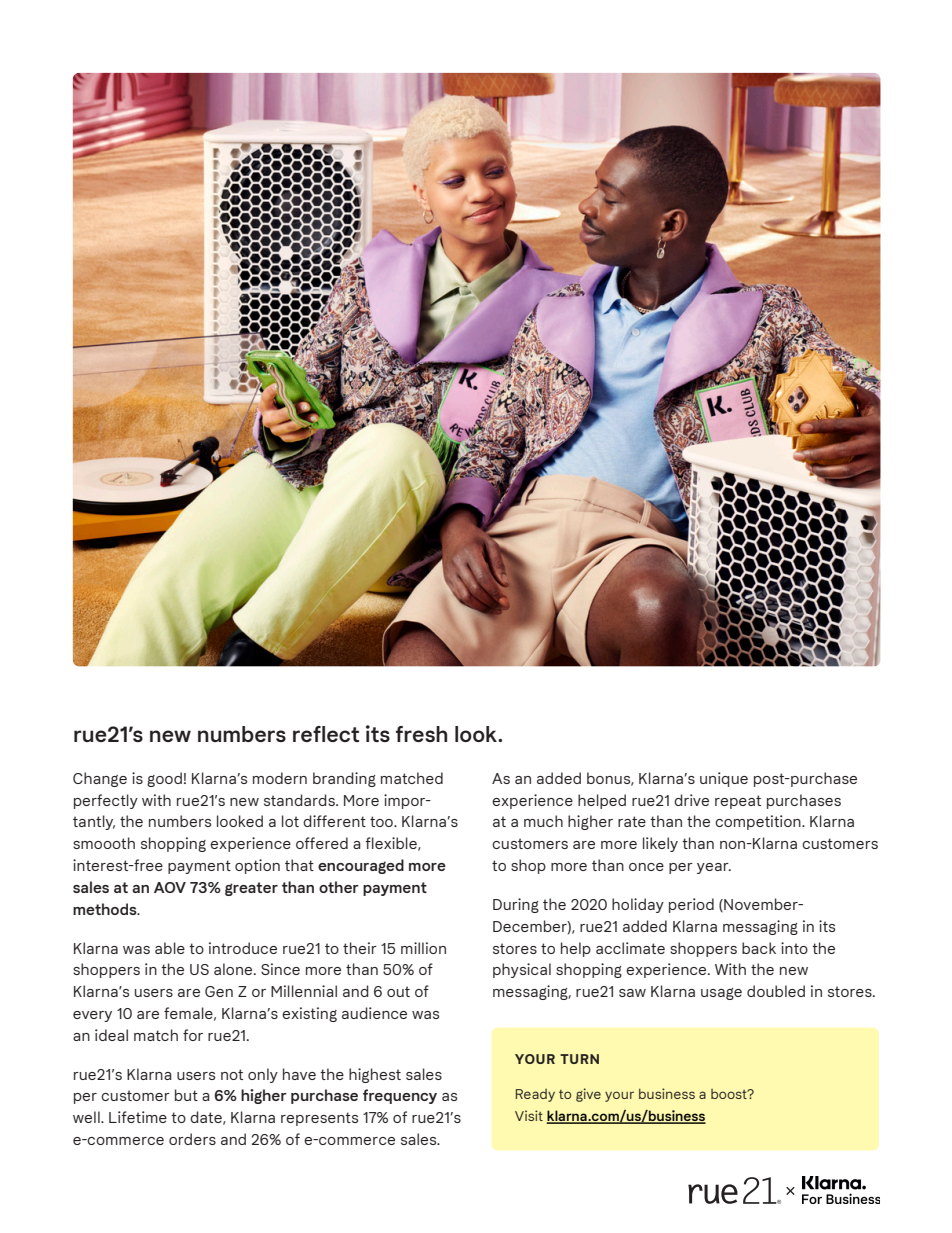 The image size is (952, 1233). I want to click on give, so click(588, 1095).
